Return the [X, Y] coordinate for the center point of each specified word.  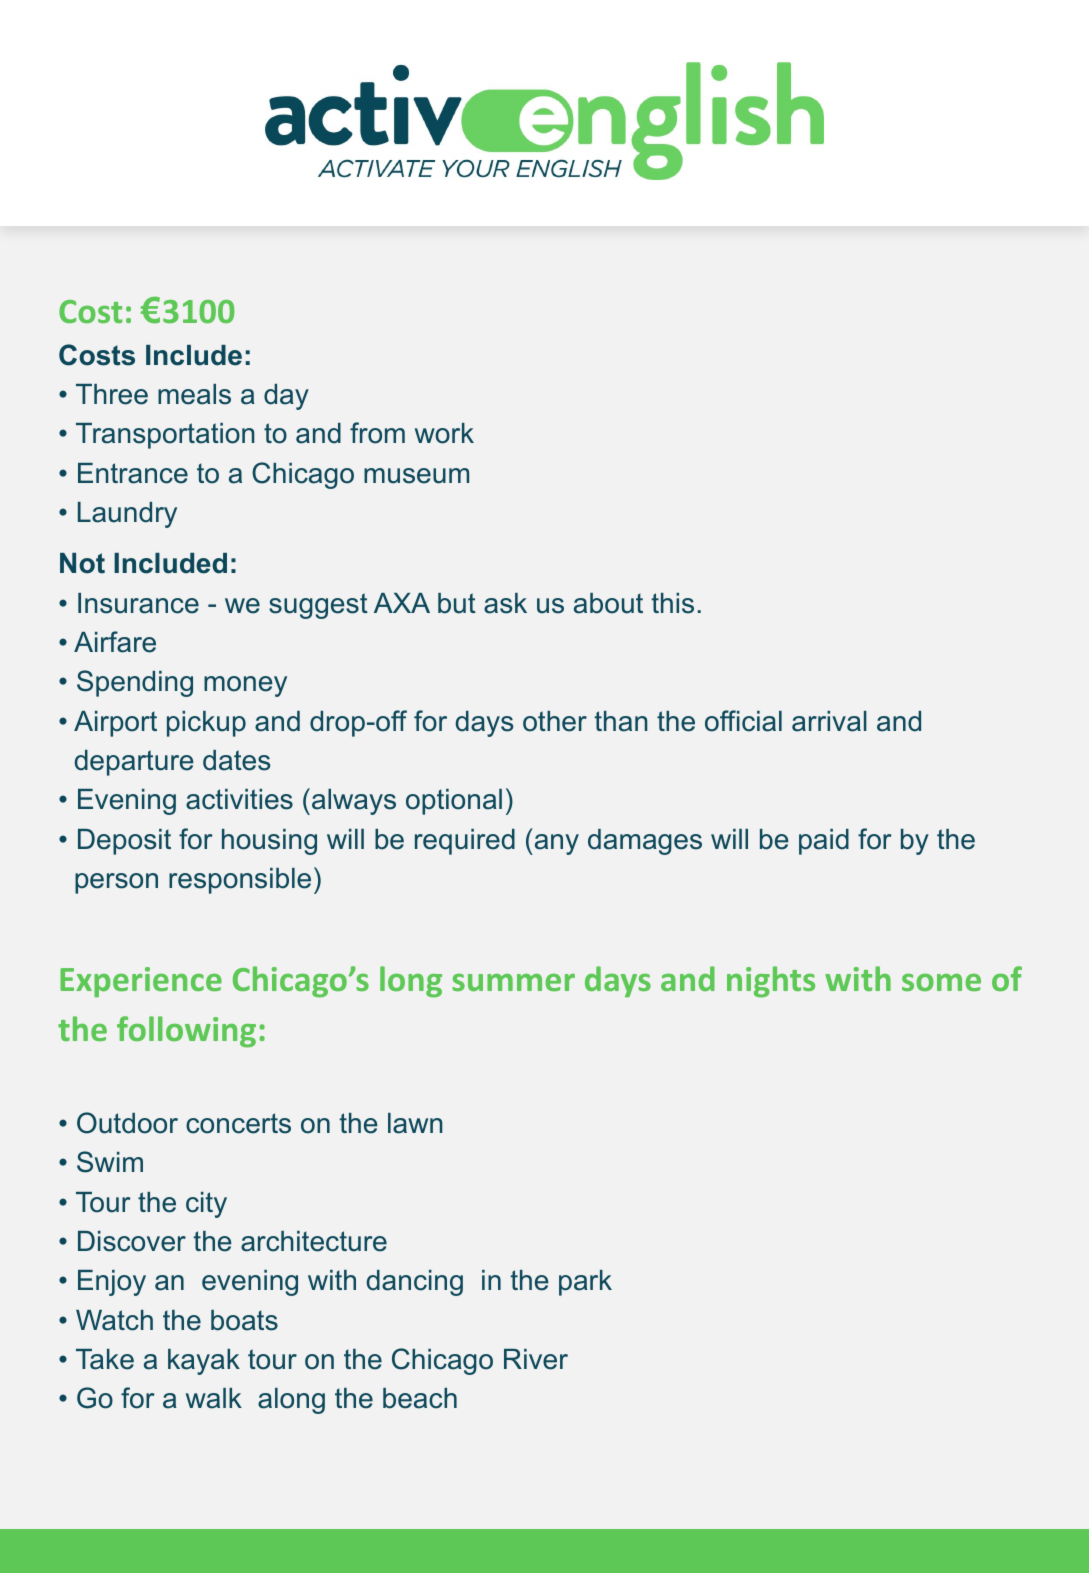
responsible [240, 881]
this [673, 603]
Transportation [165, 436]
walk [214, 1398]
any [555, 844]
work [444, 433]
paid [824, 842]
